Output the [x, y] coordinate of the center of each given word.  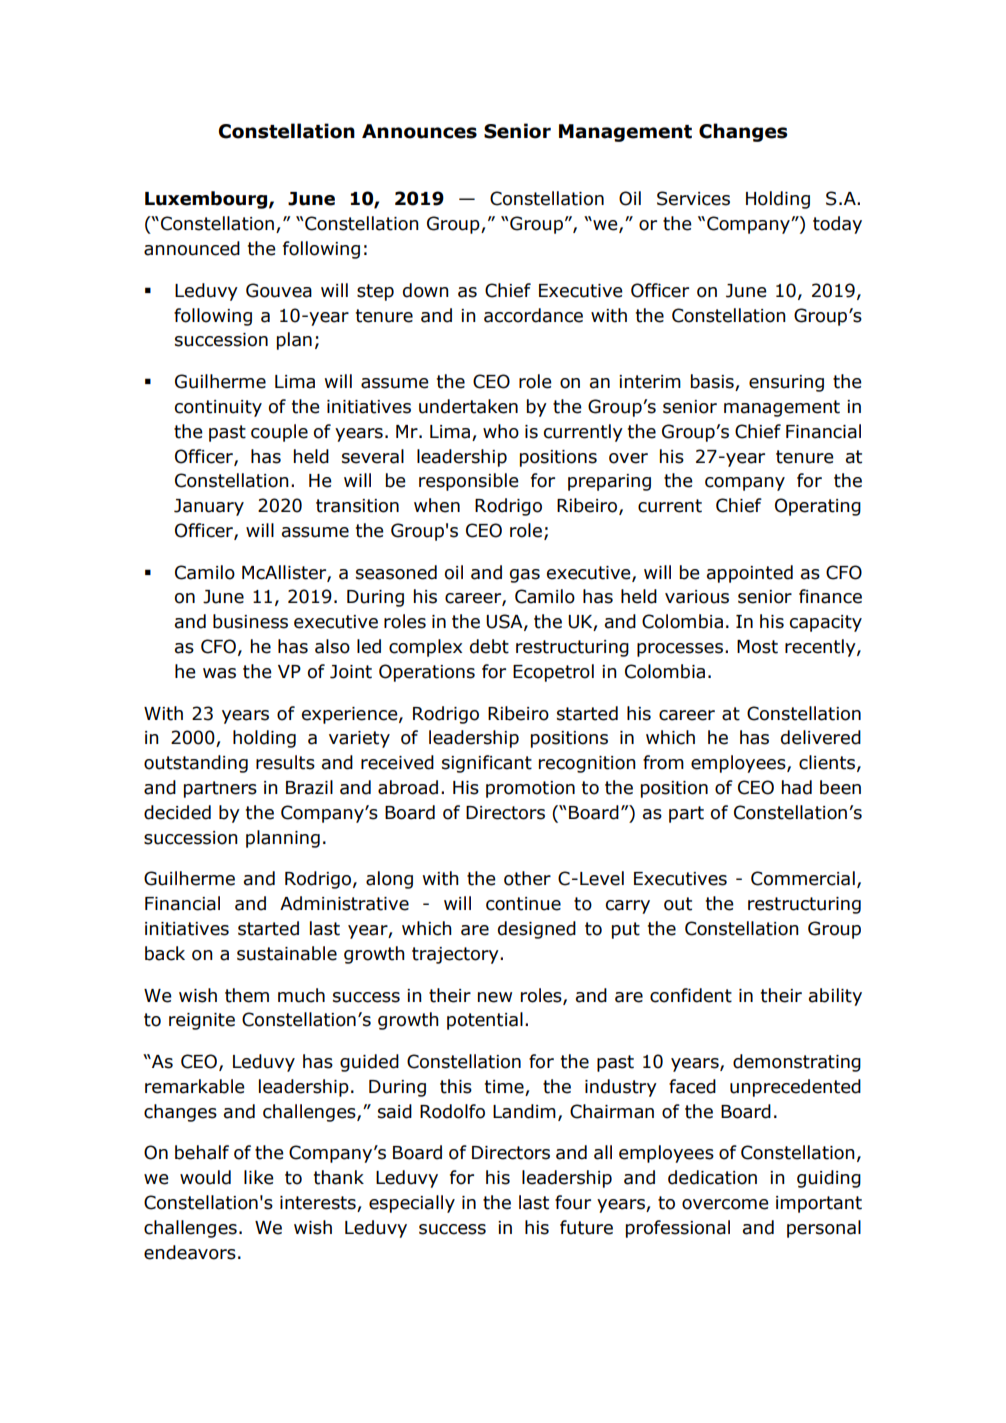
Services [693, 198]
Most [757, 647]
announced [192, 248]
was [219, 673]
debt [489, 646]
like [259, 1177]
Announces [419, 131]
